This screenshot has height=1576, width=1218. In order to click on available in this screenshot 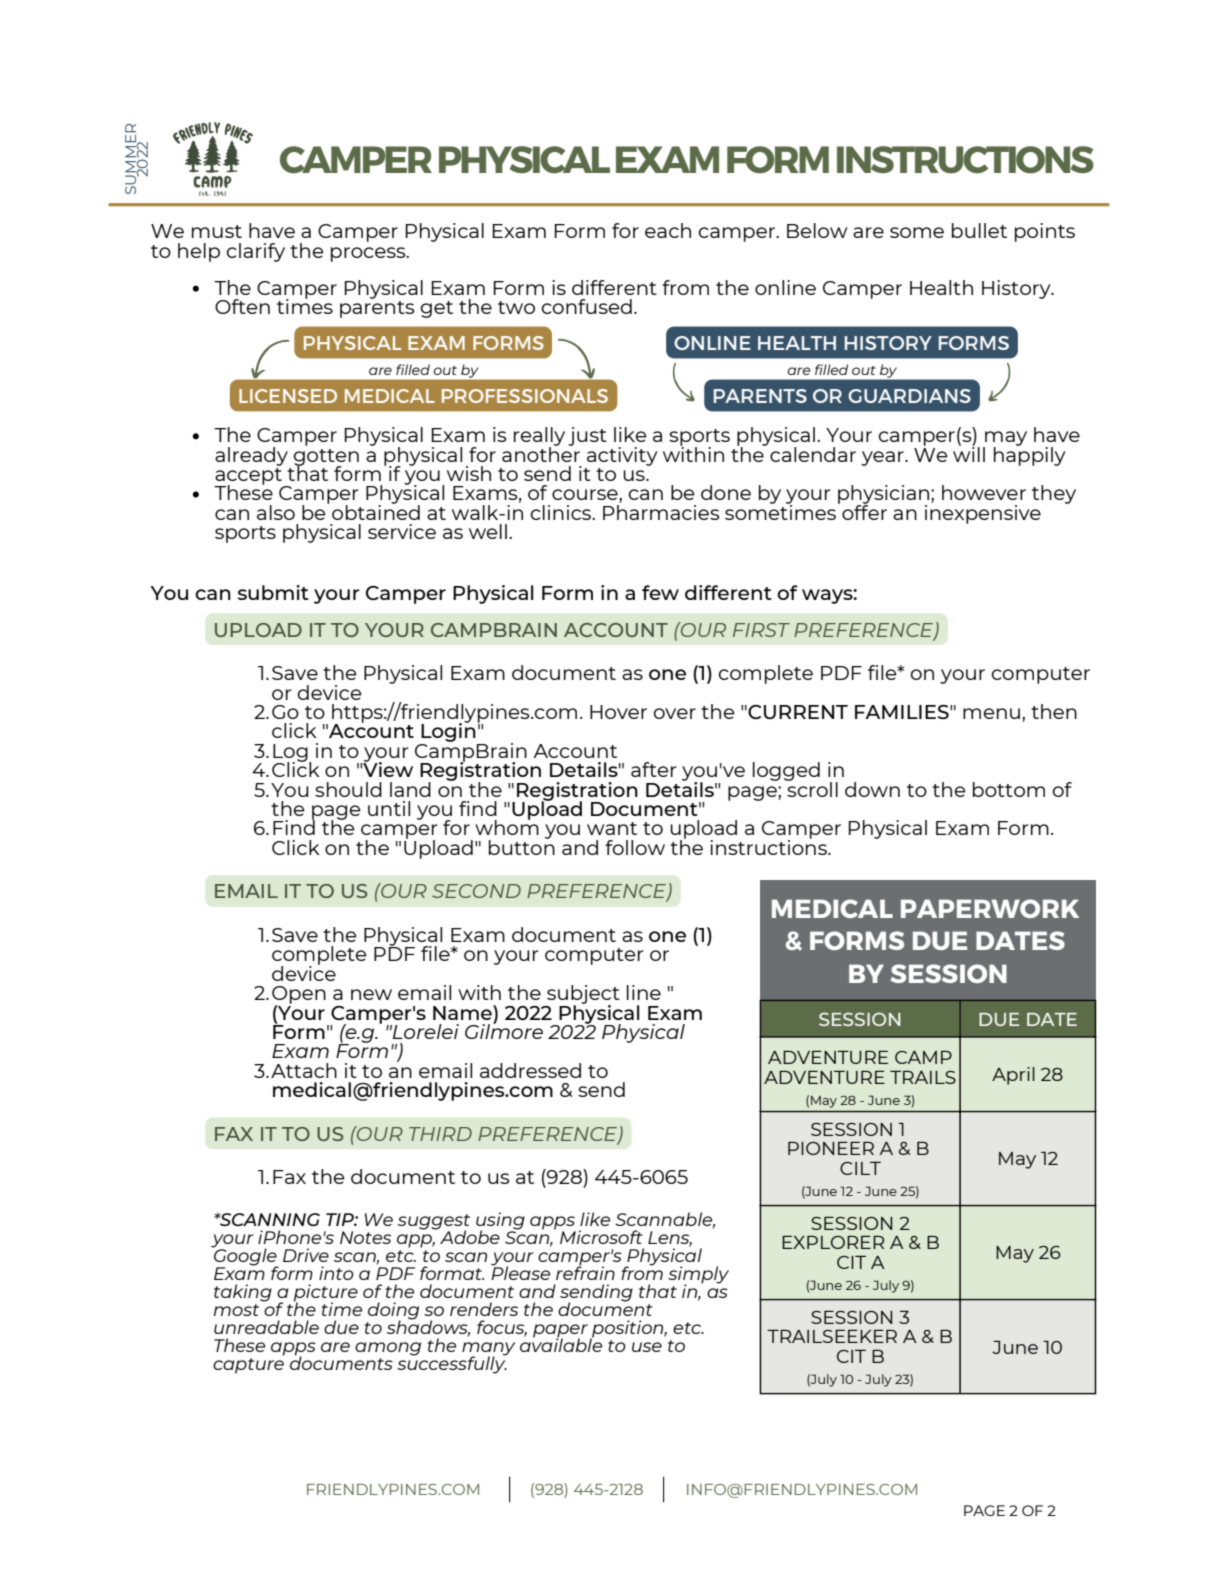, I will do `click(561, 1344)`.
